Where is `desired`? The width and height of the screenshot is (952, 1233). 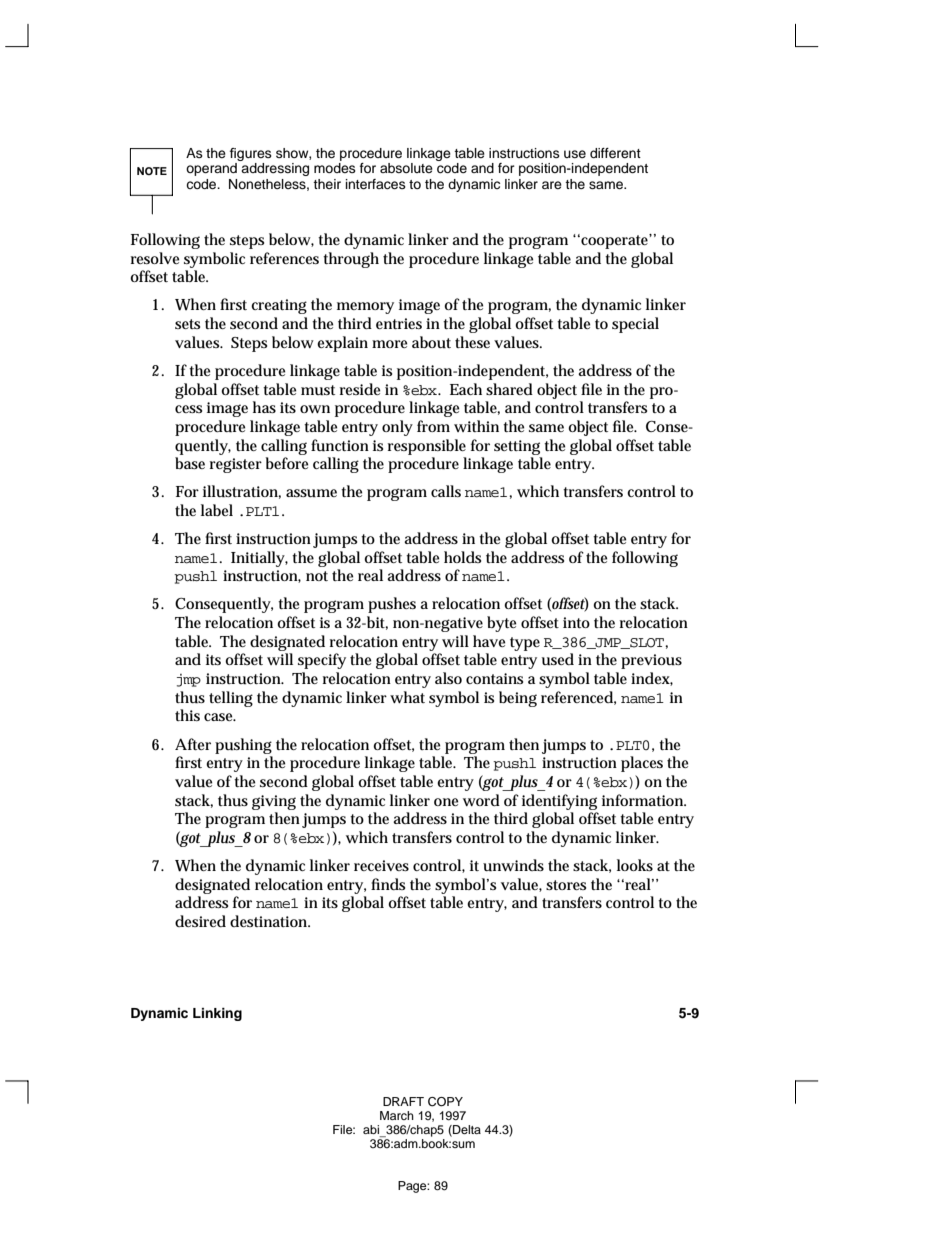
desired is located at coordinates (200, 921).
